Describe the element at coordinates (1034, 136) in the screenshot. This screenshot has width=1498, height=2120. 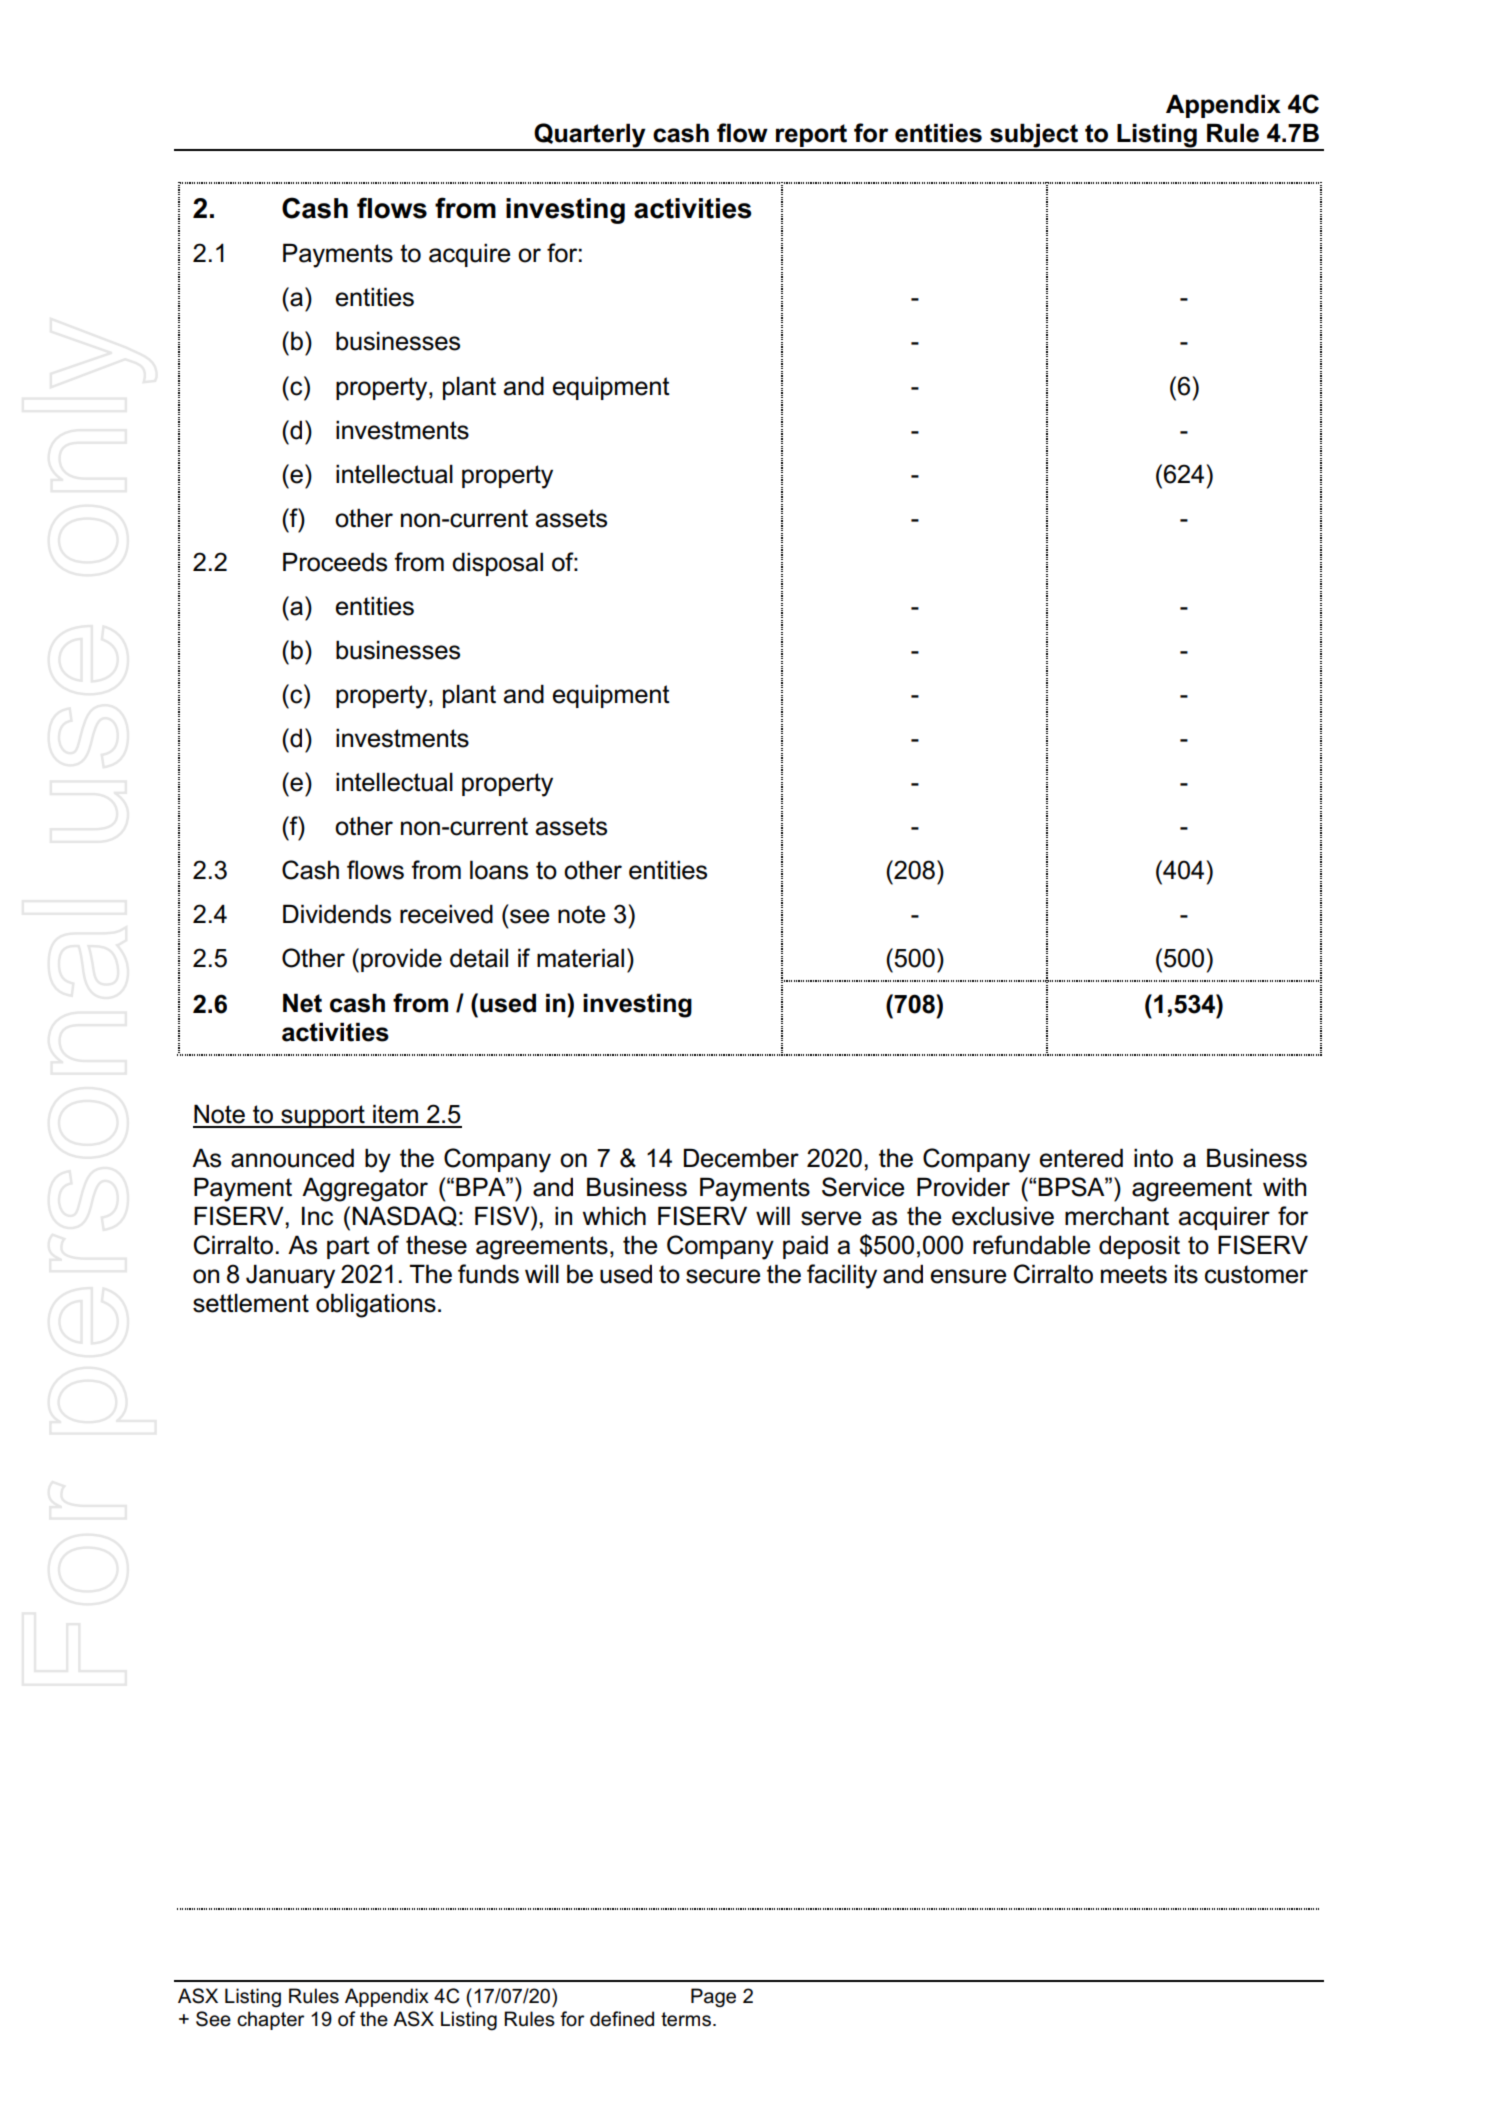
I see `subject` at that location.
